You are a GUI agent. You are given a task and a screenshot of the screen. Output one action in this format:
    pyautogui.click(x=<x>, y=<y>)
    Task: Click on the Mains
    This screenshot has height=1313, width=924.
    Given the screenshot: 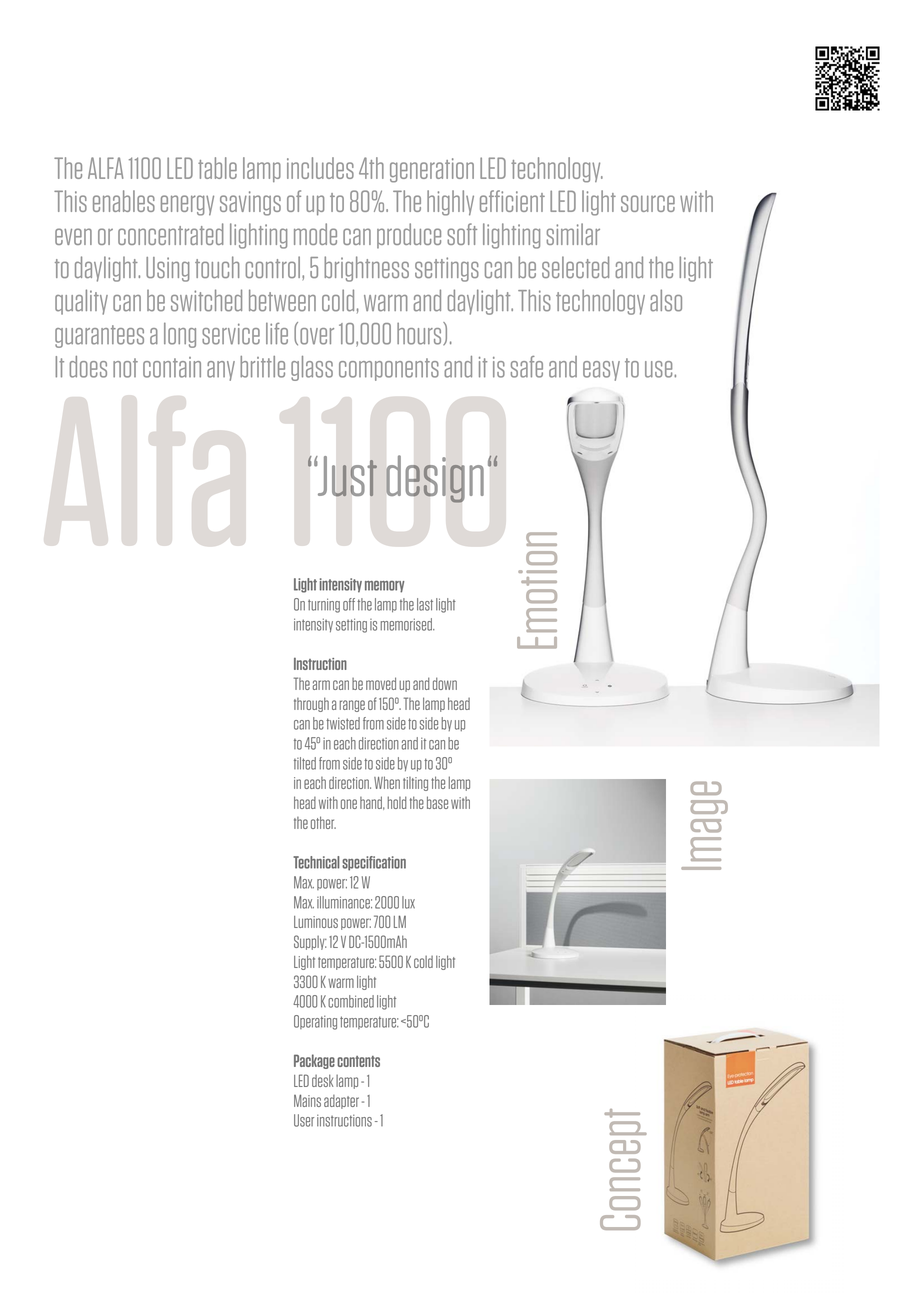 What is the action you would take?
    pyautogui.click(x=307, y=1100)
